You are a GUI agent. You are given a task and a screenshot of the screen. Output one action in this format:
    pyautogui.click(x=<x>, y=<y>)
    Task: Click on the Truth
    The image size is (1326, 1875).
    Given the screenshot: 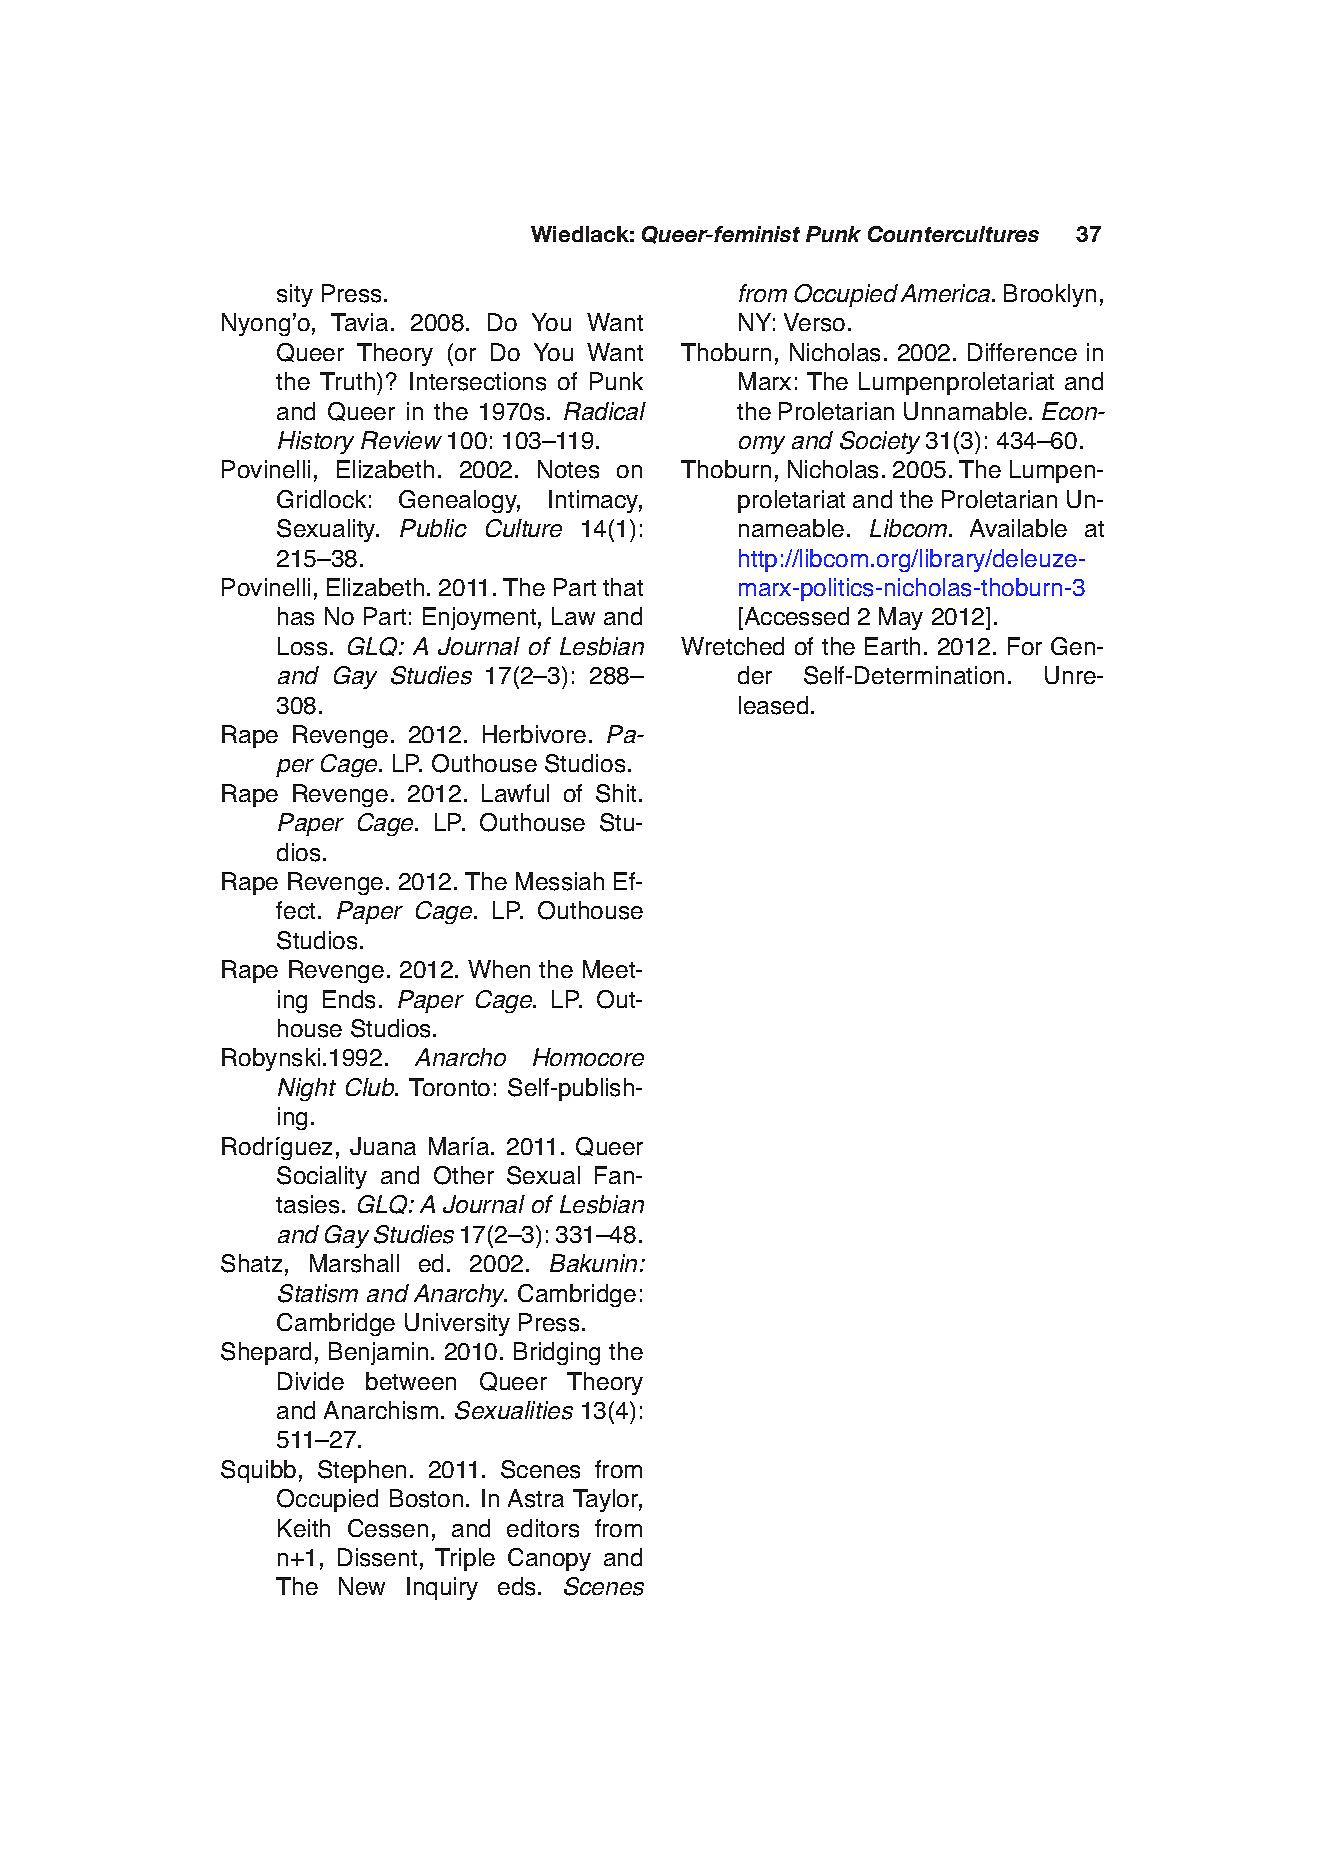 What is the action you would take?
    pyautogui.click(x=349, y=381)
